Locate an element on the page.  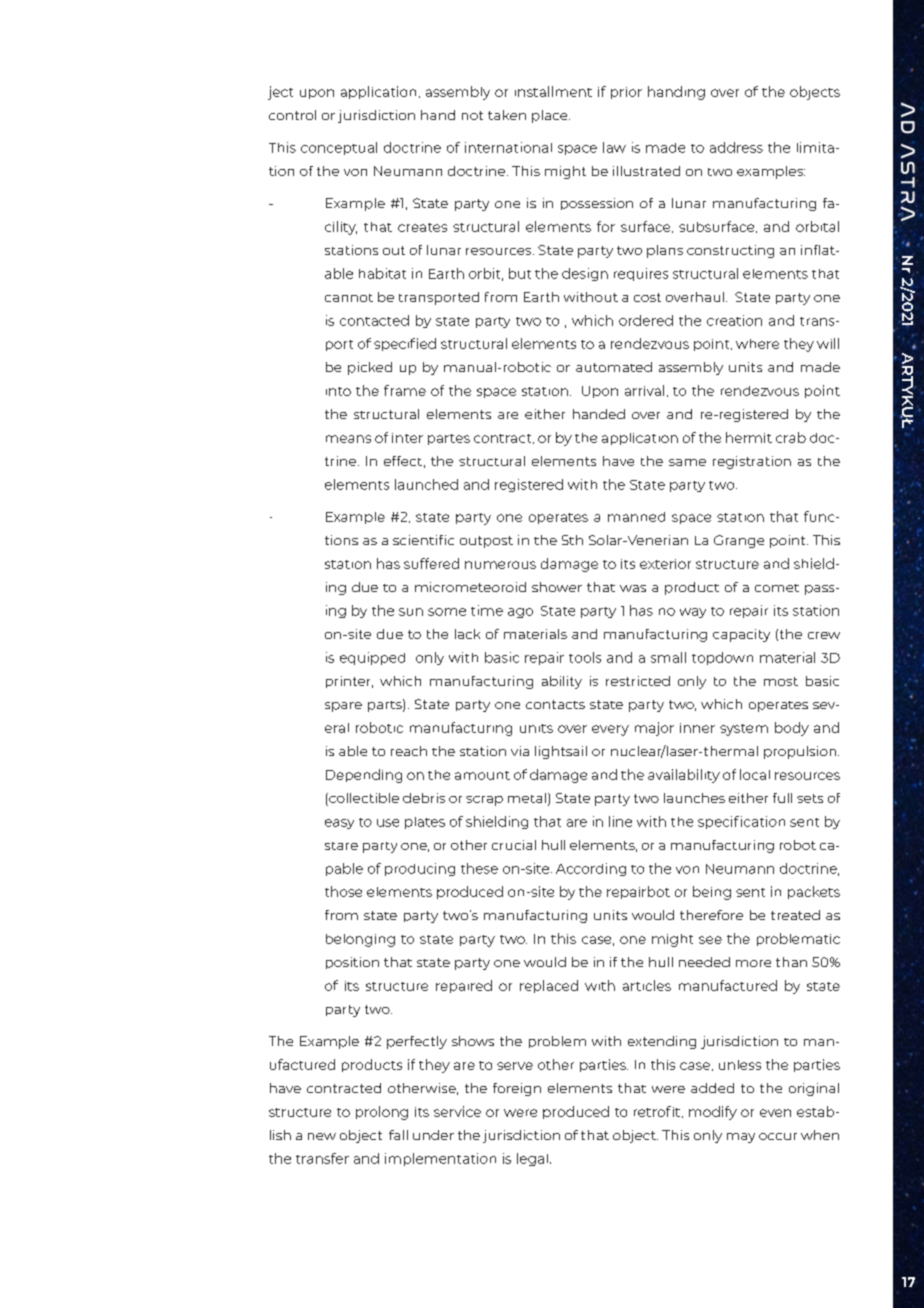
shower is located at coordinates (557, 587).
